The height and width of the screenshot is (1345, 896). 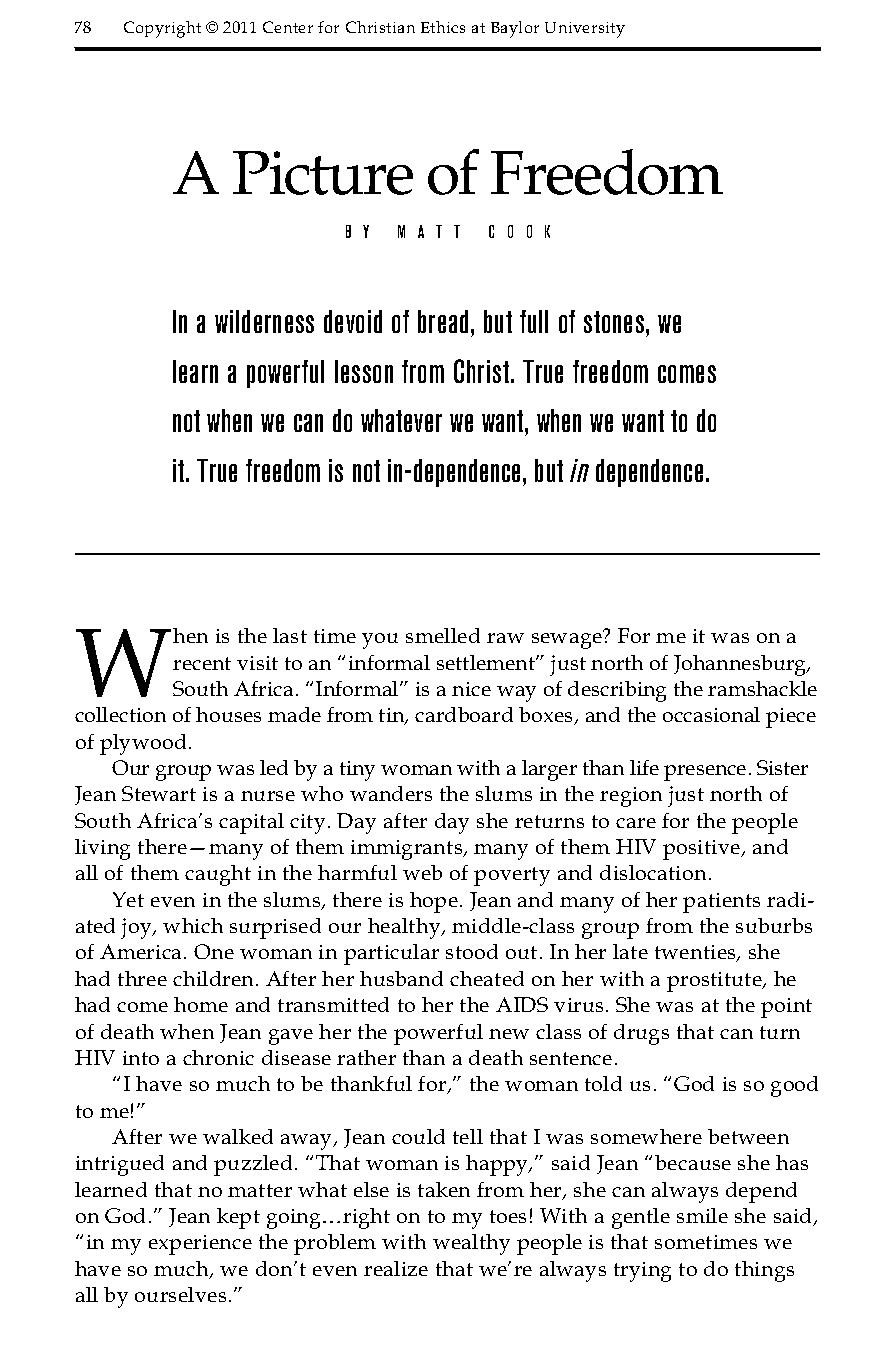 What do you see at coordinates (264, 321) in the screenshot?
I see `wilderness` at bounding box center [264, 321].
